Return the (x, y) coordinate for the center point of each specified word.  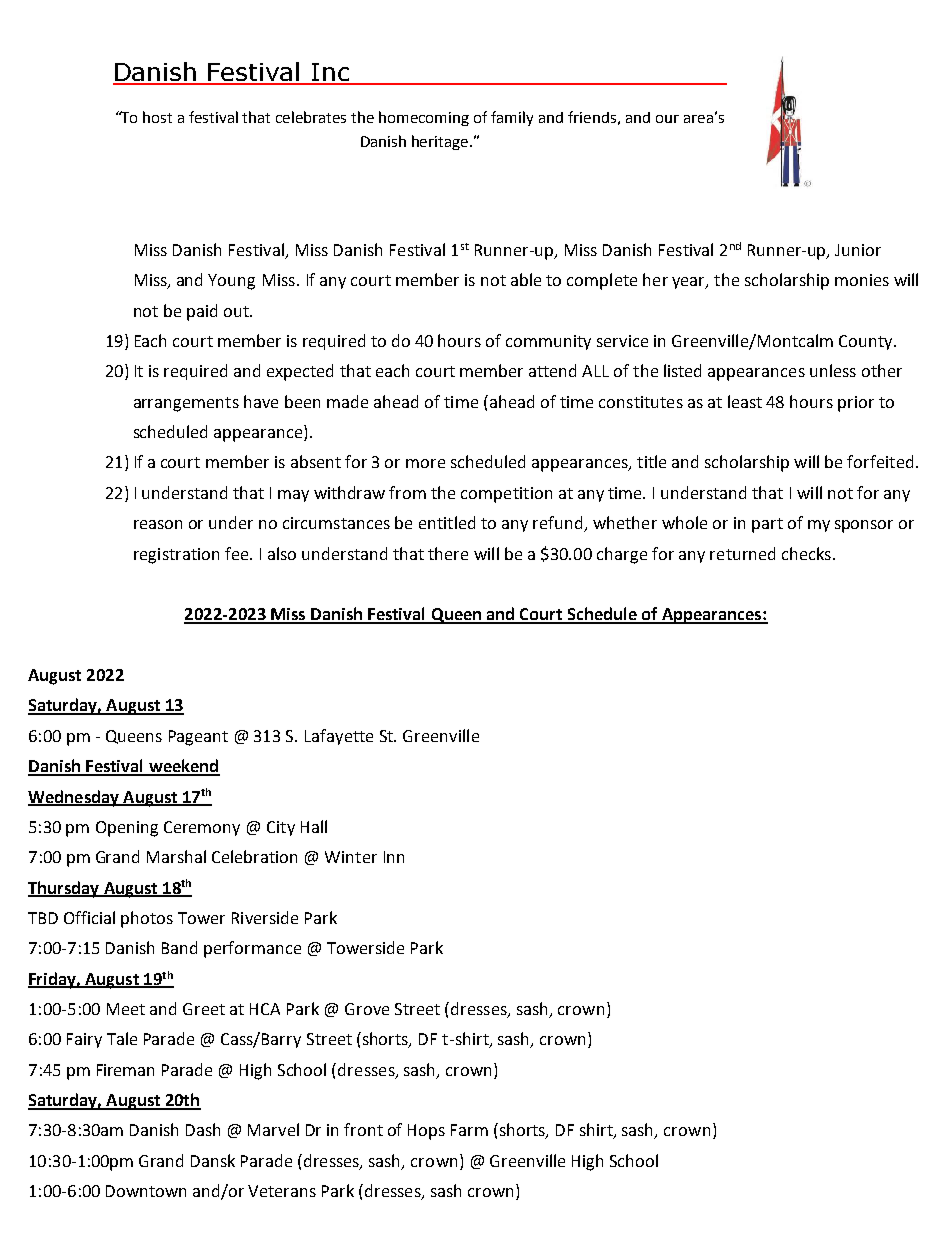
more (425, 463)
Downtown (146, 1191)
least (745, 401)
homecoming (424, 118)
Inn (394, 857)
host (157, 117)
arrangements (186, 404)
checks (806, 553)
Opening (127, 829)
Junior (858, 250)
